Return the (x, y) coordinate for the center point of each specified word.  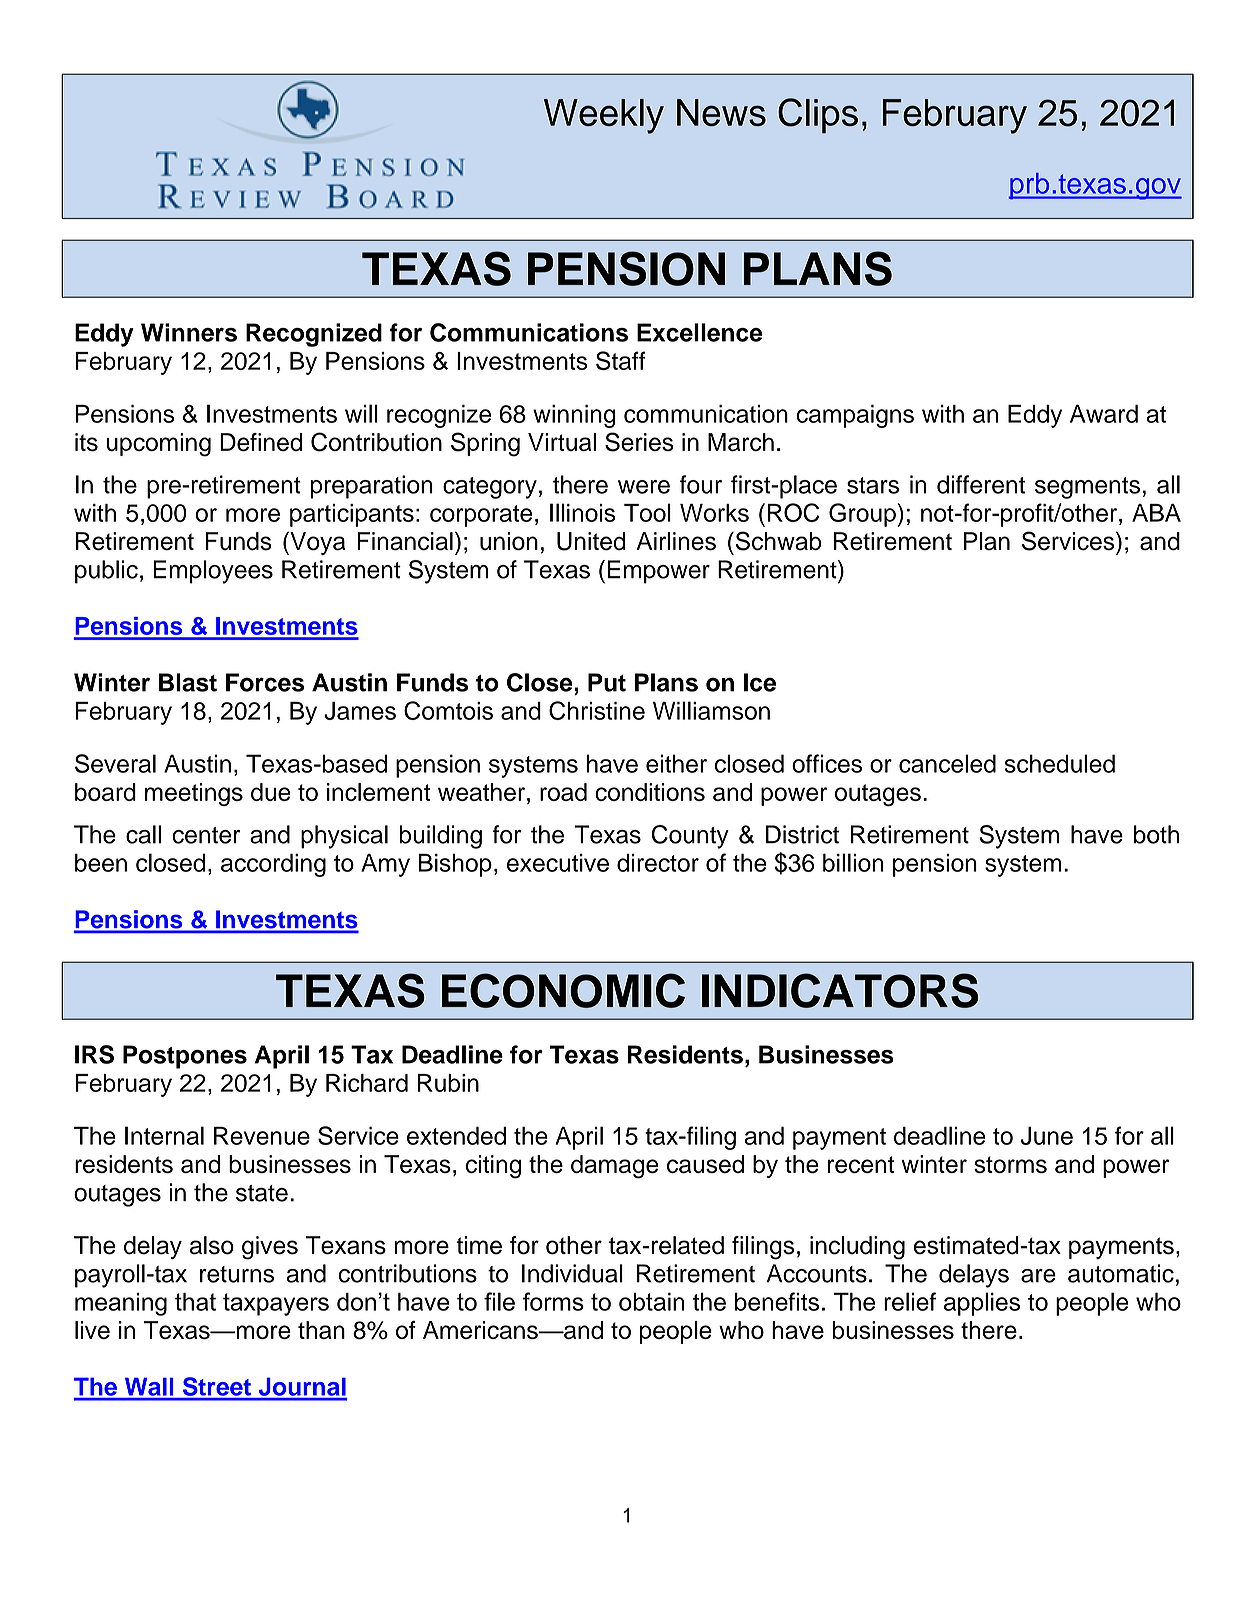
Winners (189, 332)
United (591, 541)
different (981, 484)
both (1156, 834)
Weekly (604, 116)
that (195, 1302)
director (658, 862)
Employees (213, 572)
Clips (818, 116)
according (273, 865)
